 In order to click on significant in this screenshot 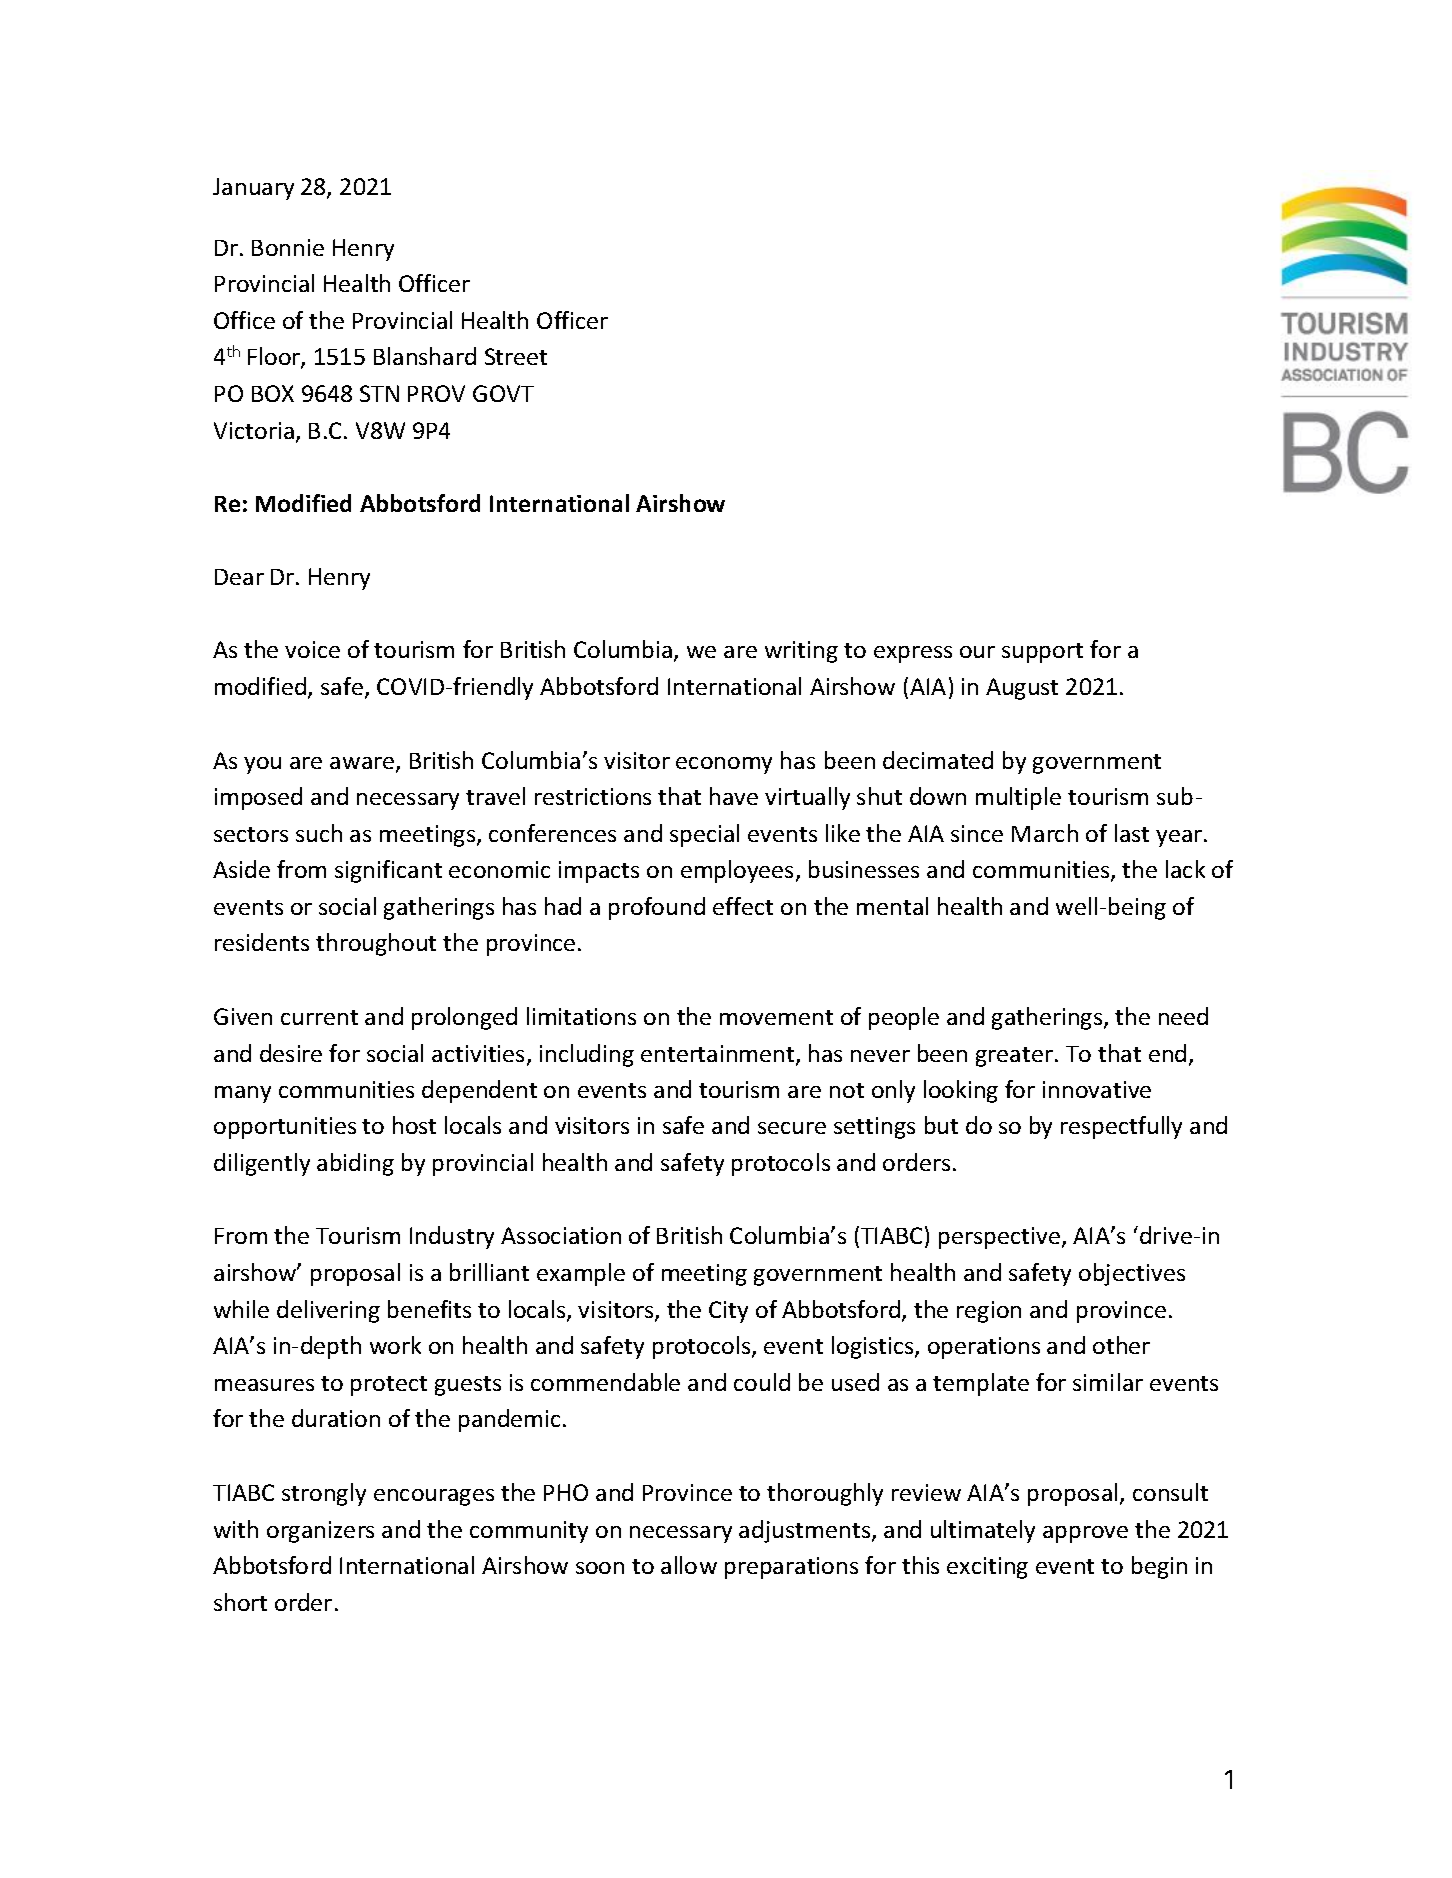, I will do `click(388, 871)`.
